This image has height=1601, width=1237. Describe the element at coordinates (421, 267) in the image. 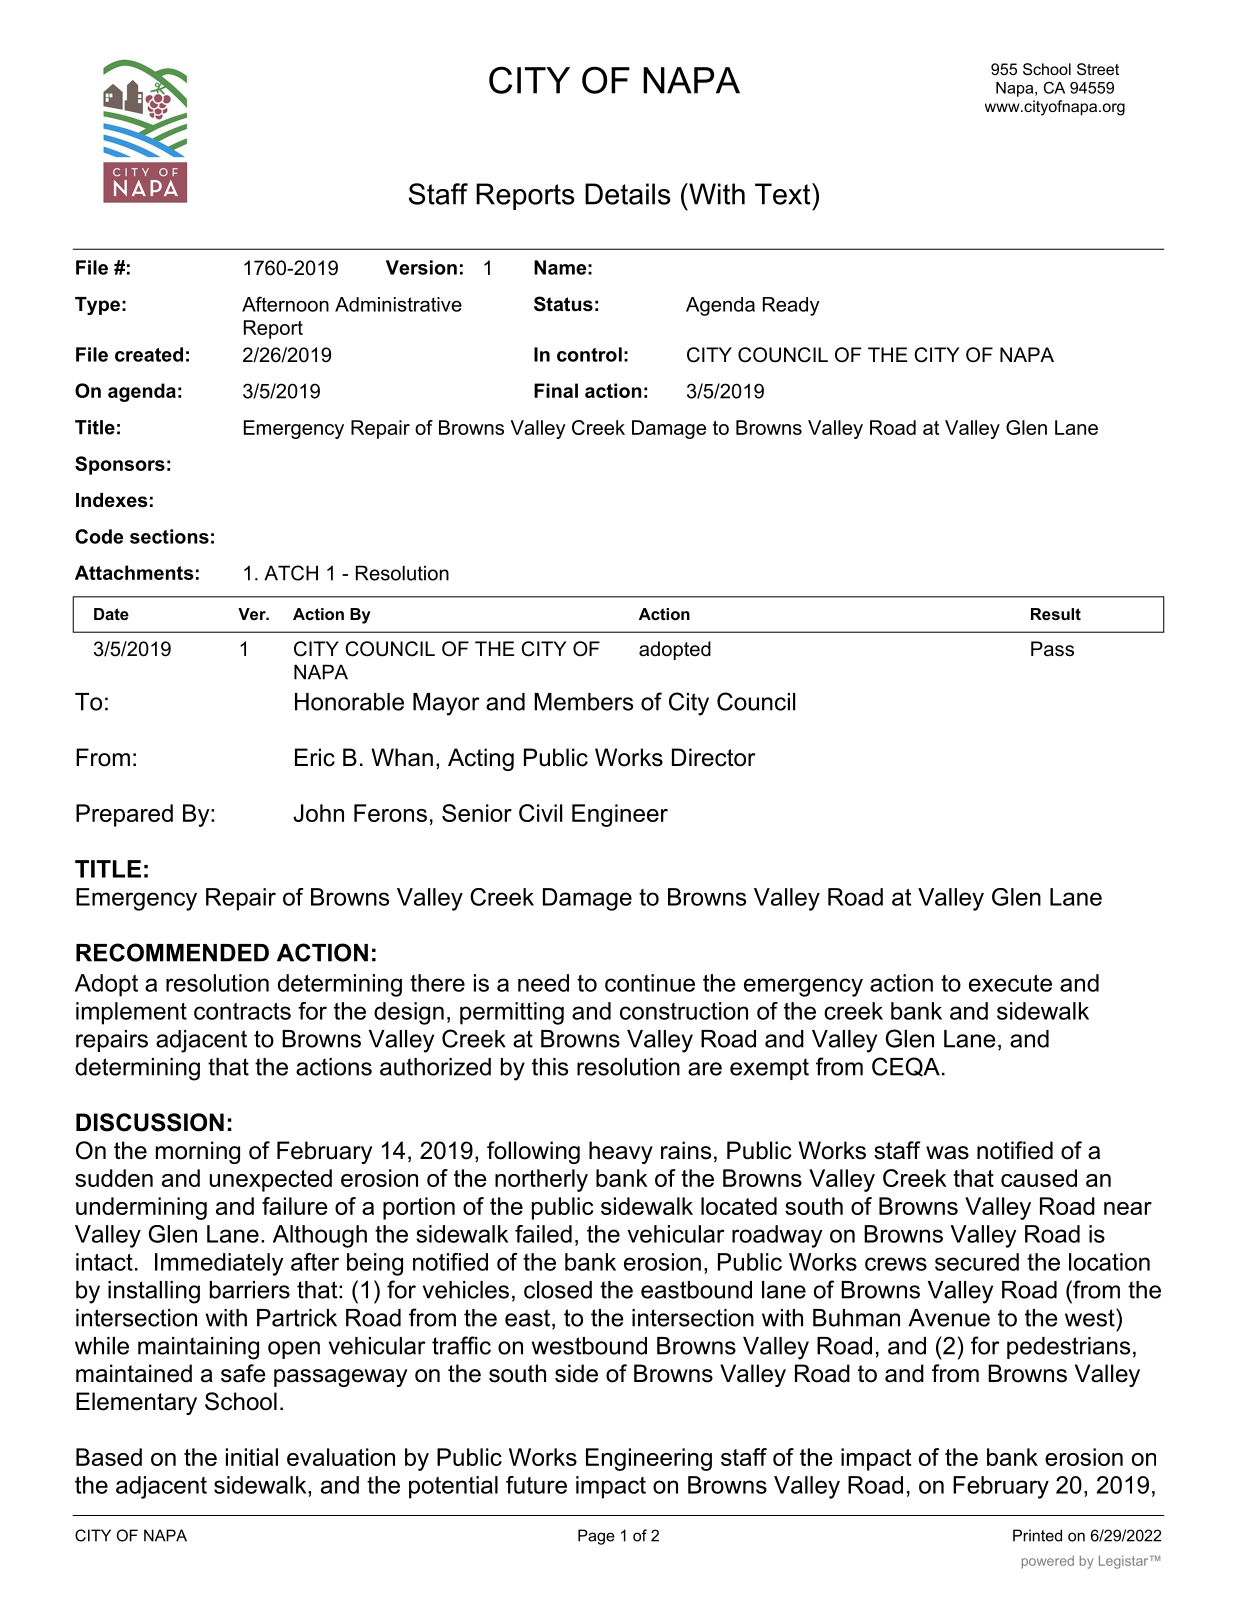

I see `Version` at that location.
